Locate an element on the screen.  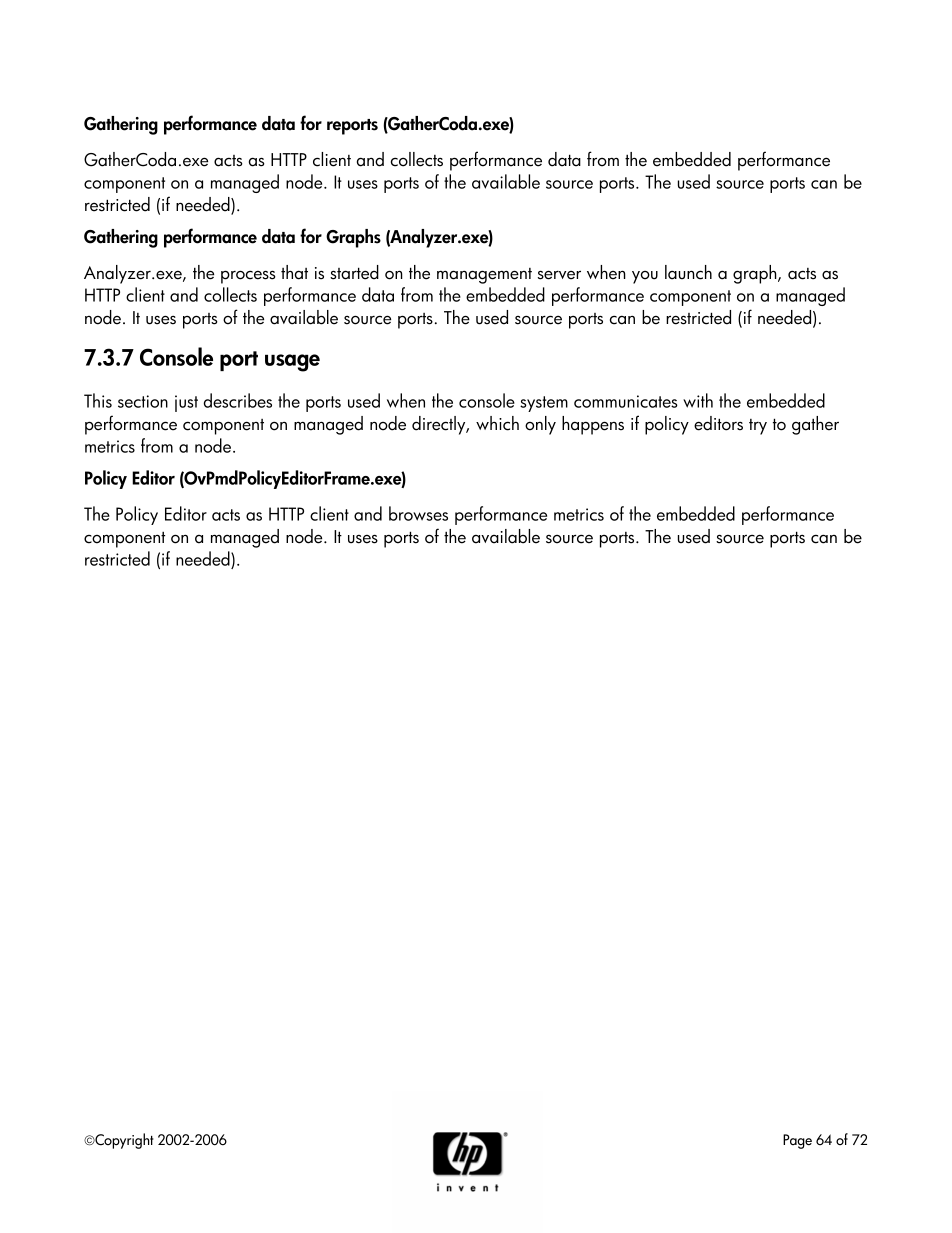
only is located at coordinates (540, 425).
